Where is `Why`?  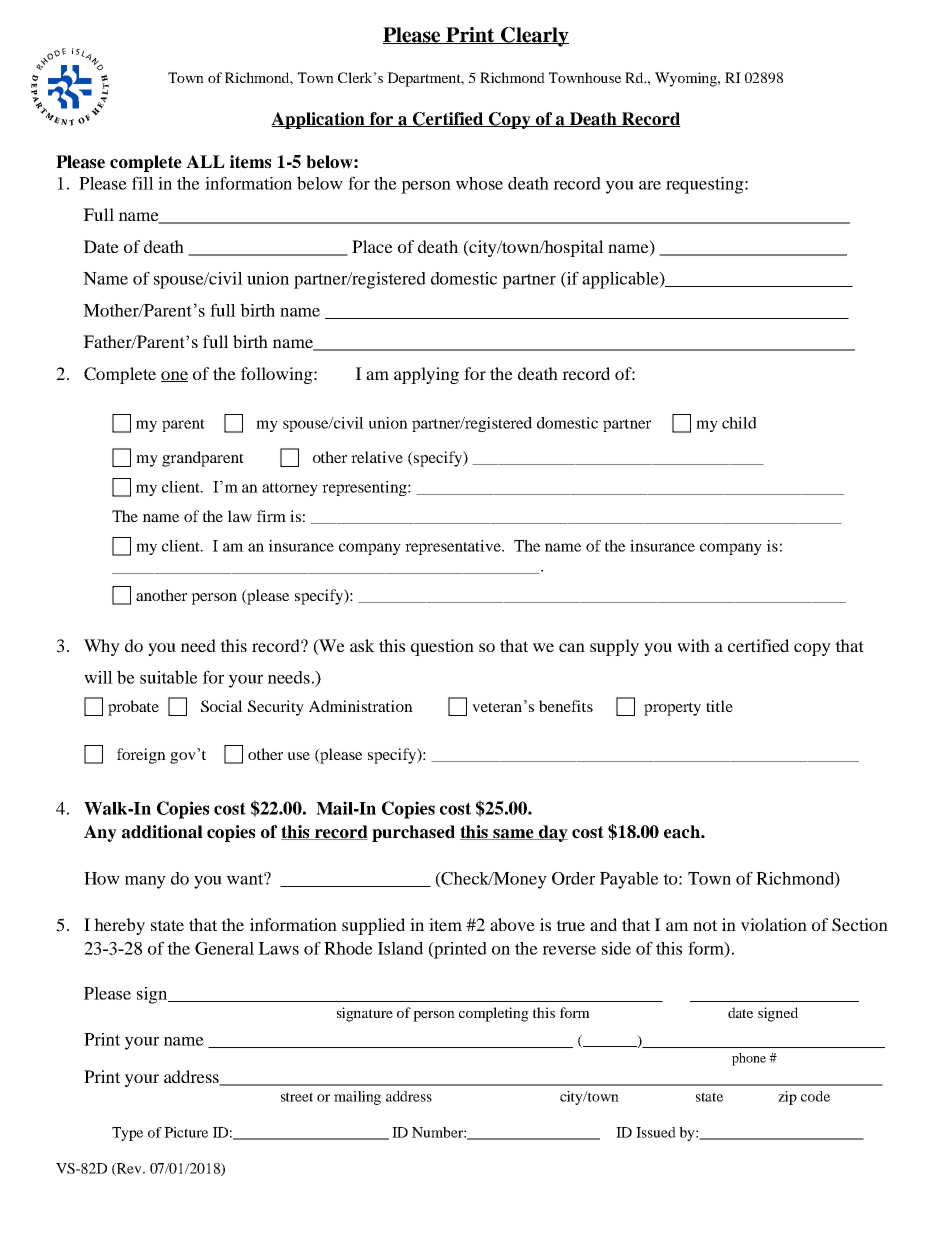
Why is located at coordinates (102, 647).
